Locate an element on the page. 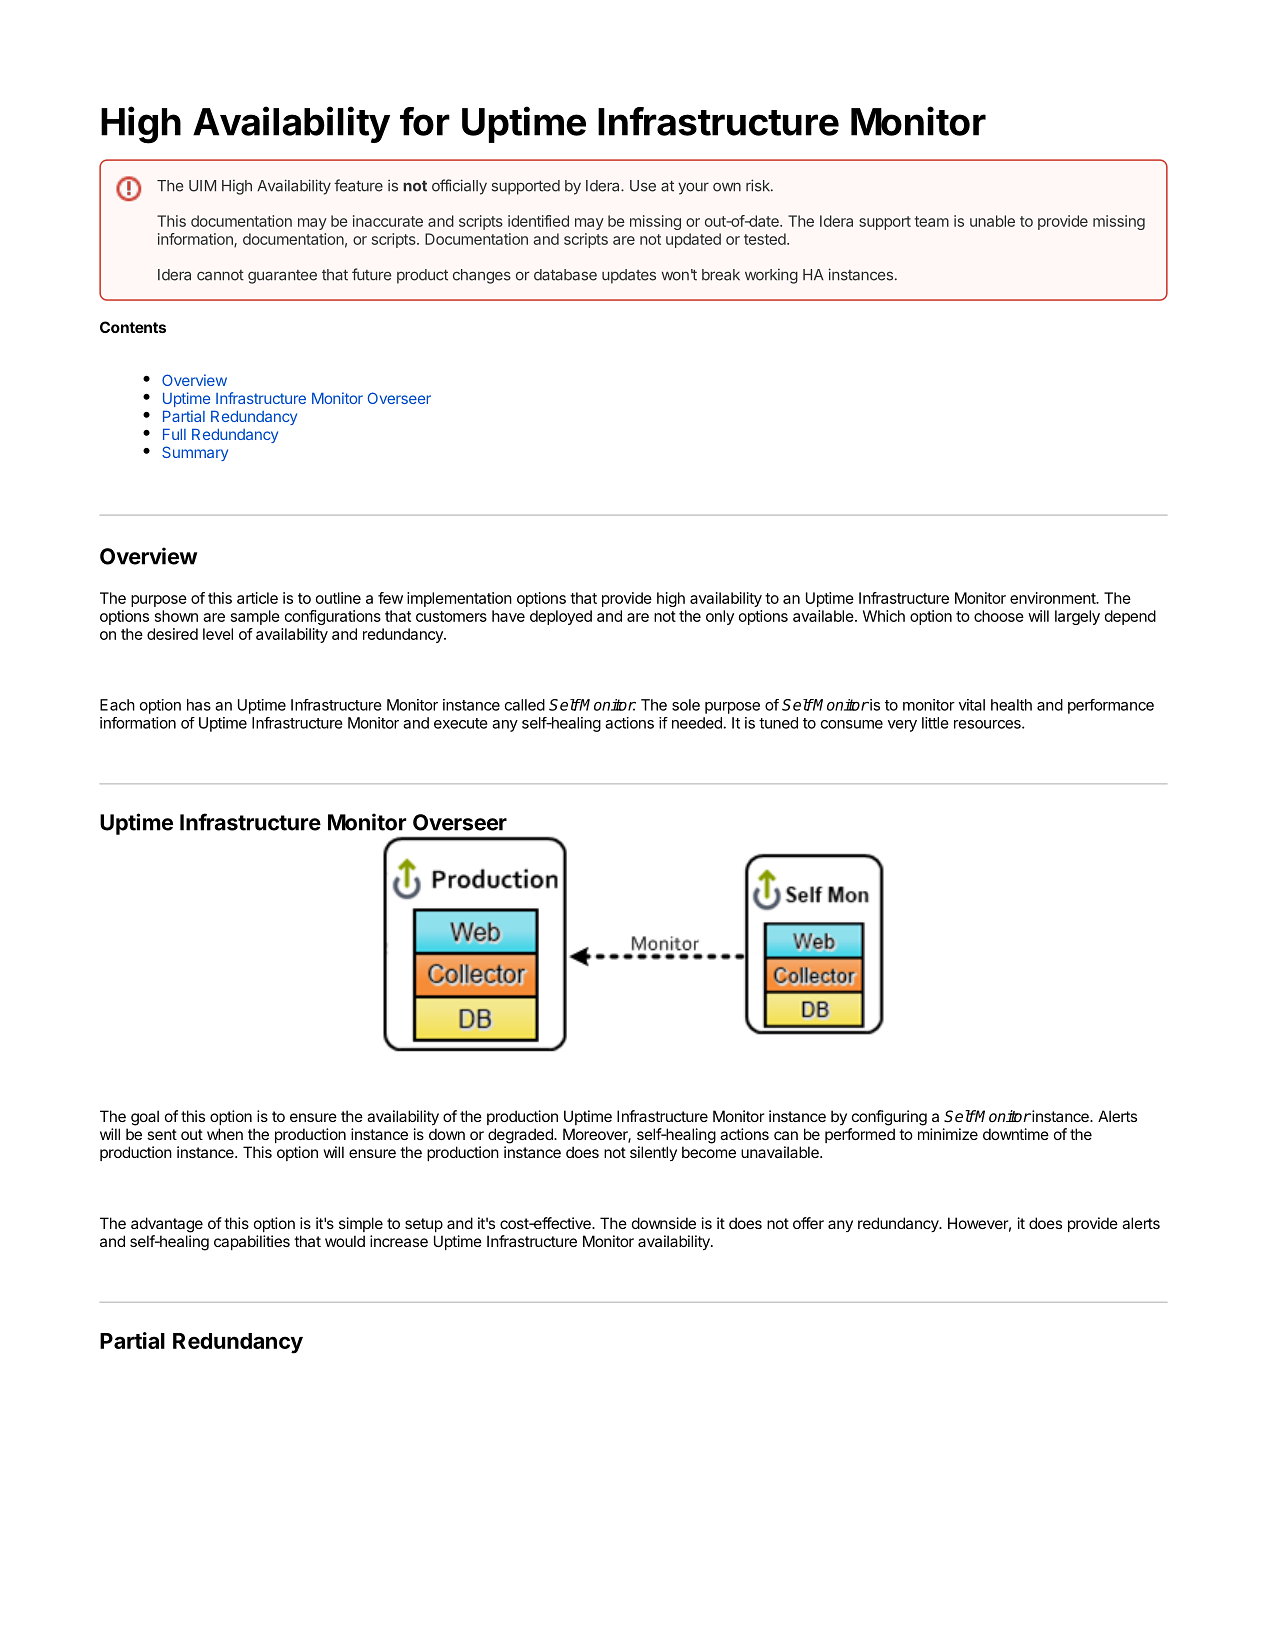  capabilities is located at coordinates (252, 1242).
